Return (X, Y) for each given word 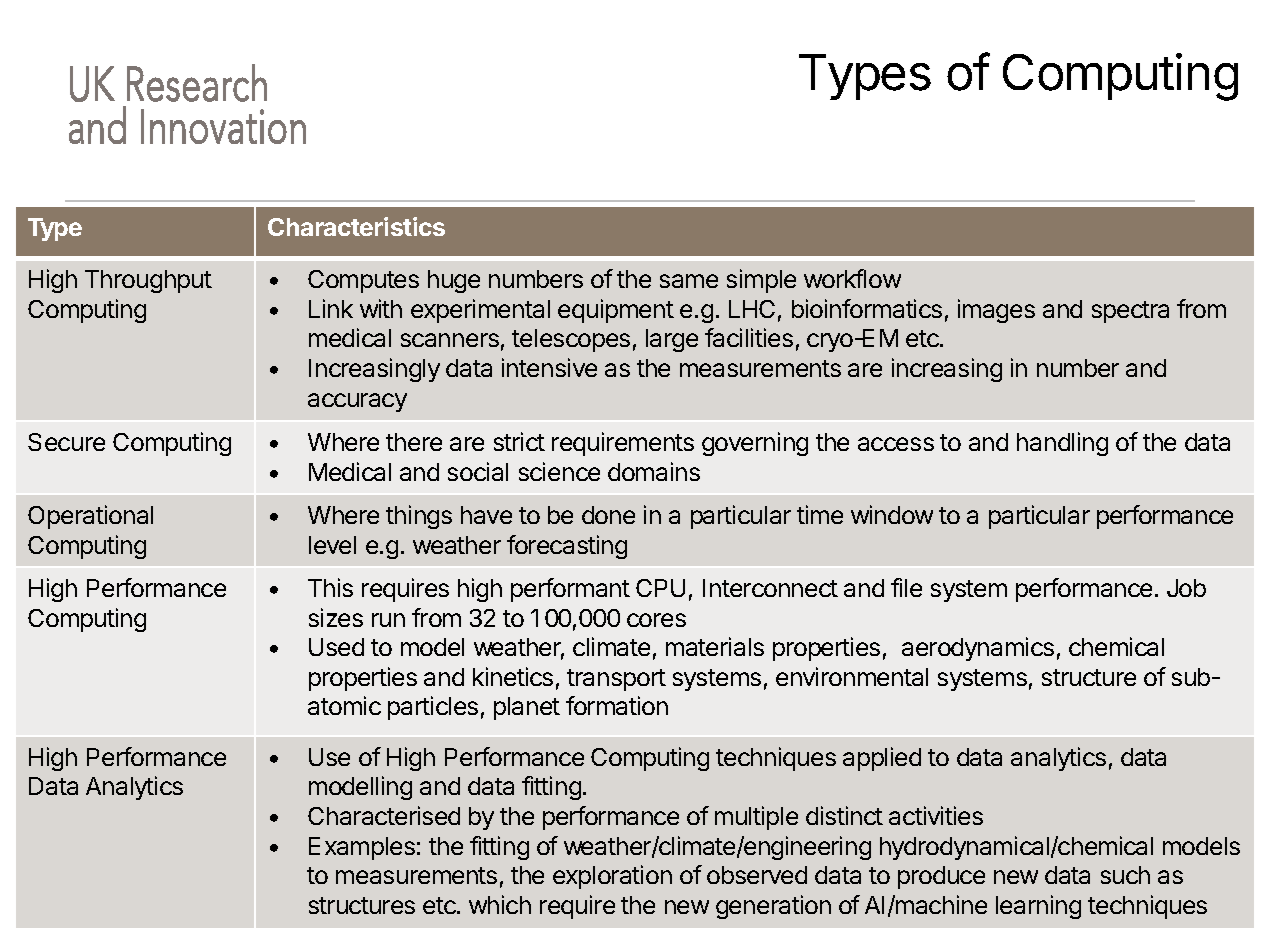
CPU (660, 588)
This (330, 587)
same (689, 281)
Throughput (148, 281)
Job (1186, 588)
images (996, 311)
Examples (362, 848)
